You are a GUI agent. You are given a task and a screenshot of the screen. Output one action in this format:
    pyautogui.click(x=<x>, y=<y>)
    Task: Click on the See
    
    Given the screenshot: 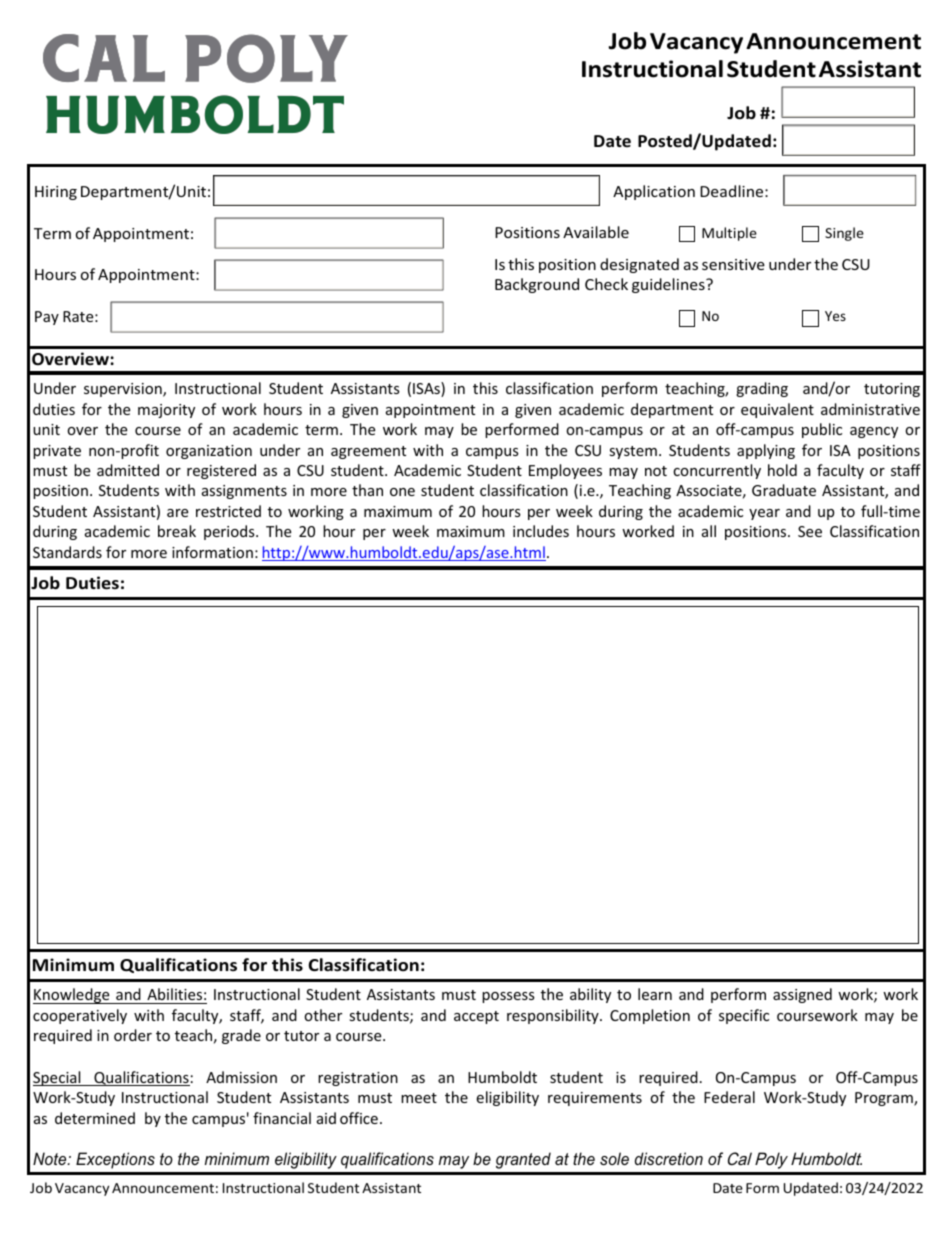 What is the action you would take?
    pyautogui.click(x=810, y=531)
